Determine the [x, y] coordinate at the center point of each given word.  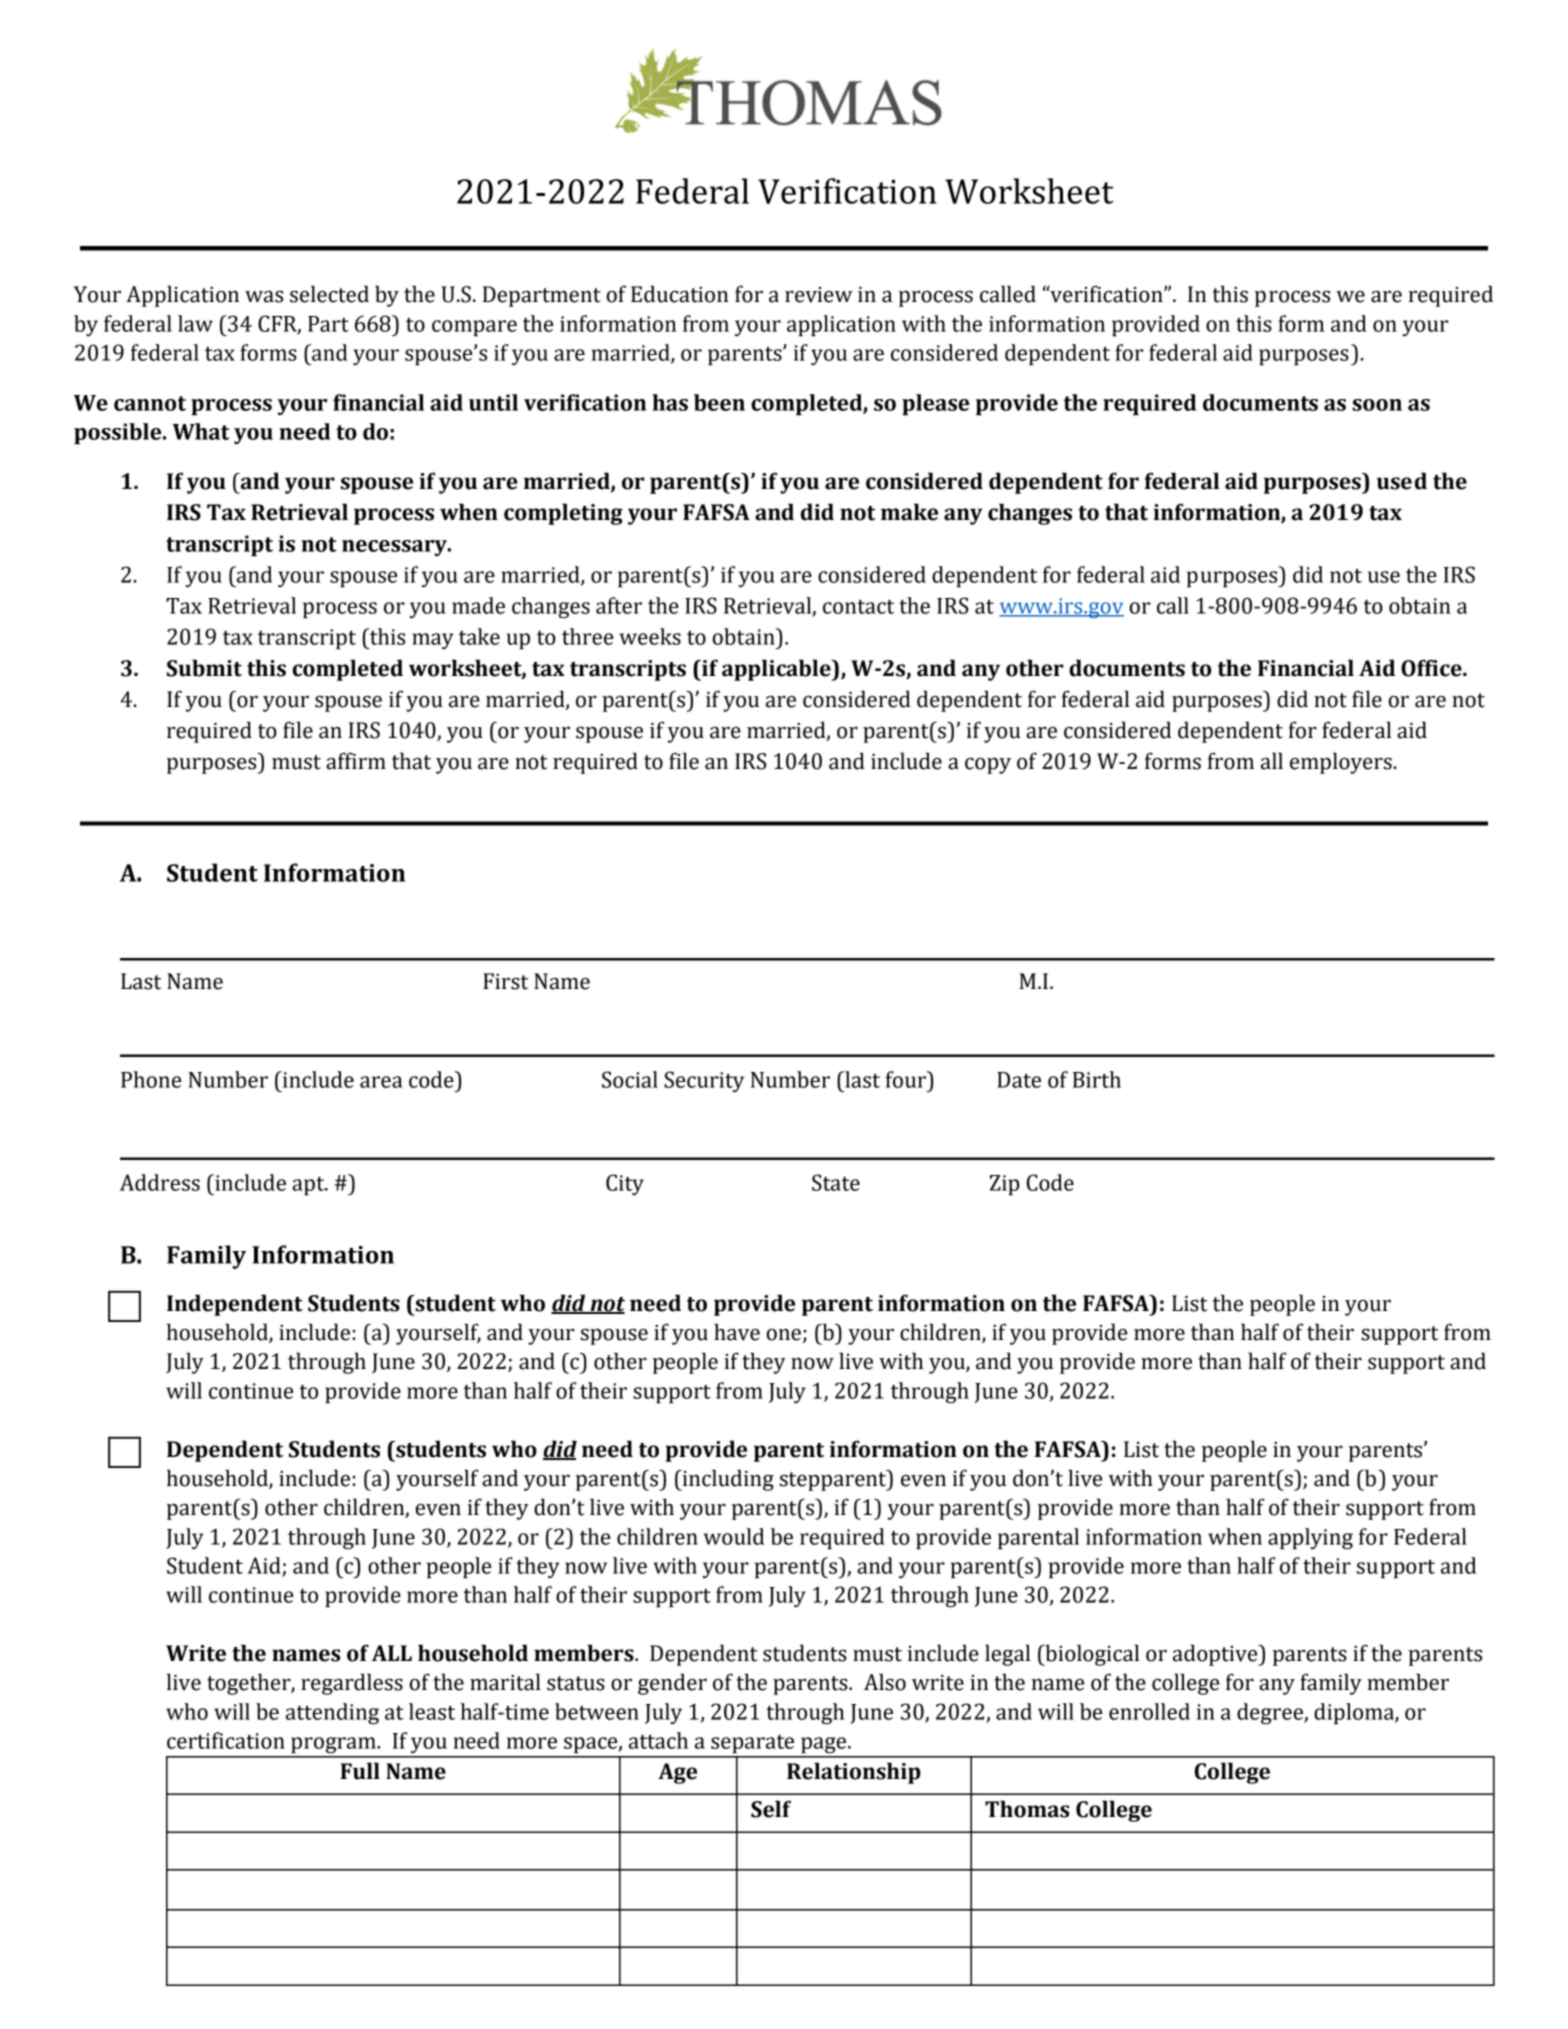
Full [360, 1771]
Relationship [854, 1773]
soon [1377, 405]
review [819, 295]
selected [329, 294]
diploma [1355, 1714]
